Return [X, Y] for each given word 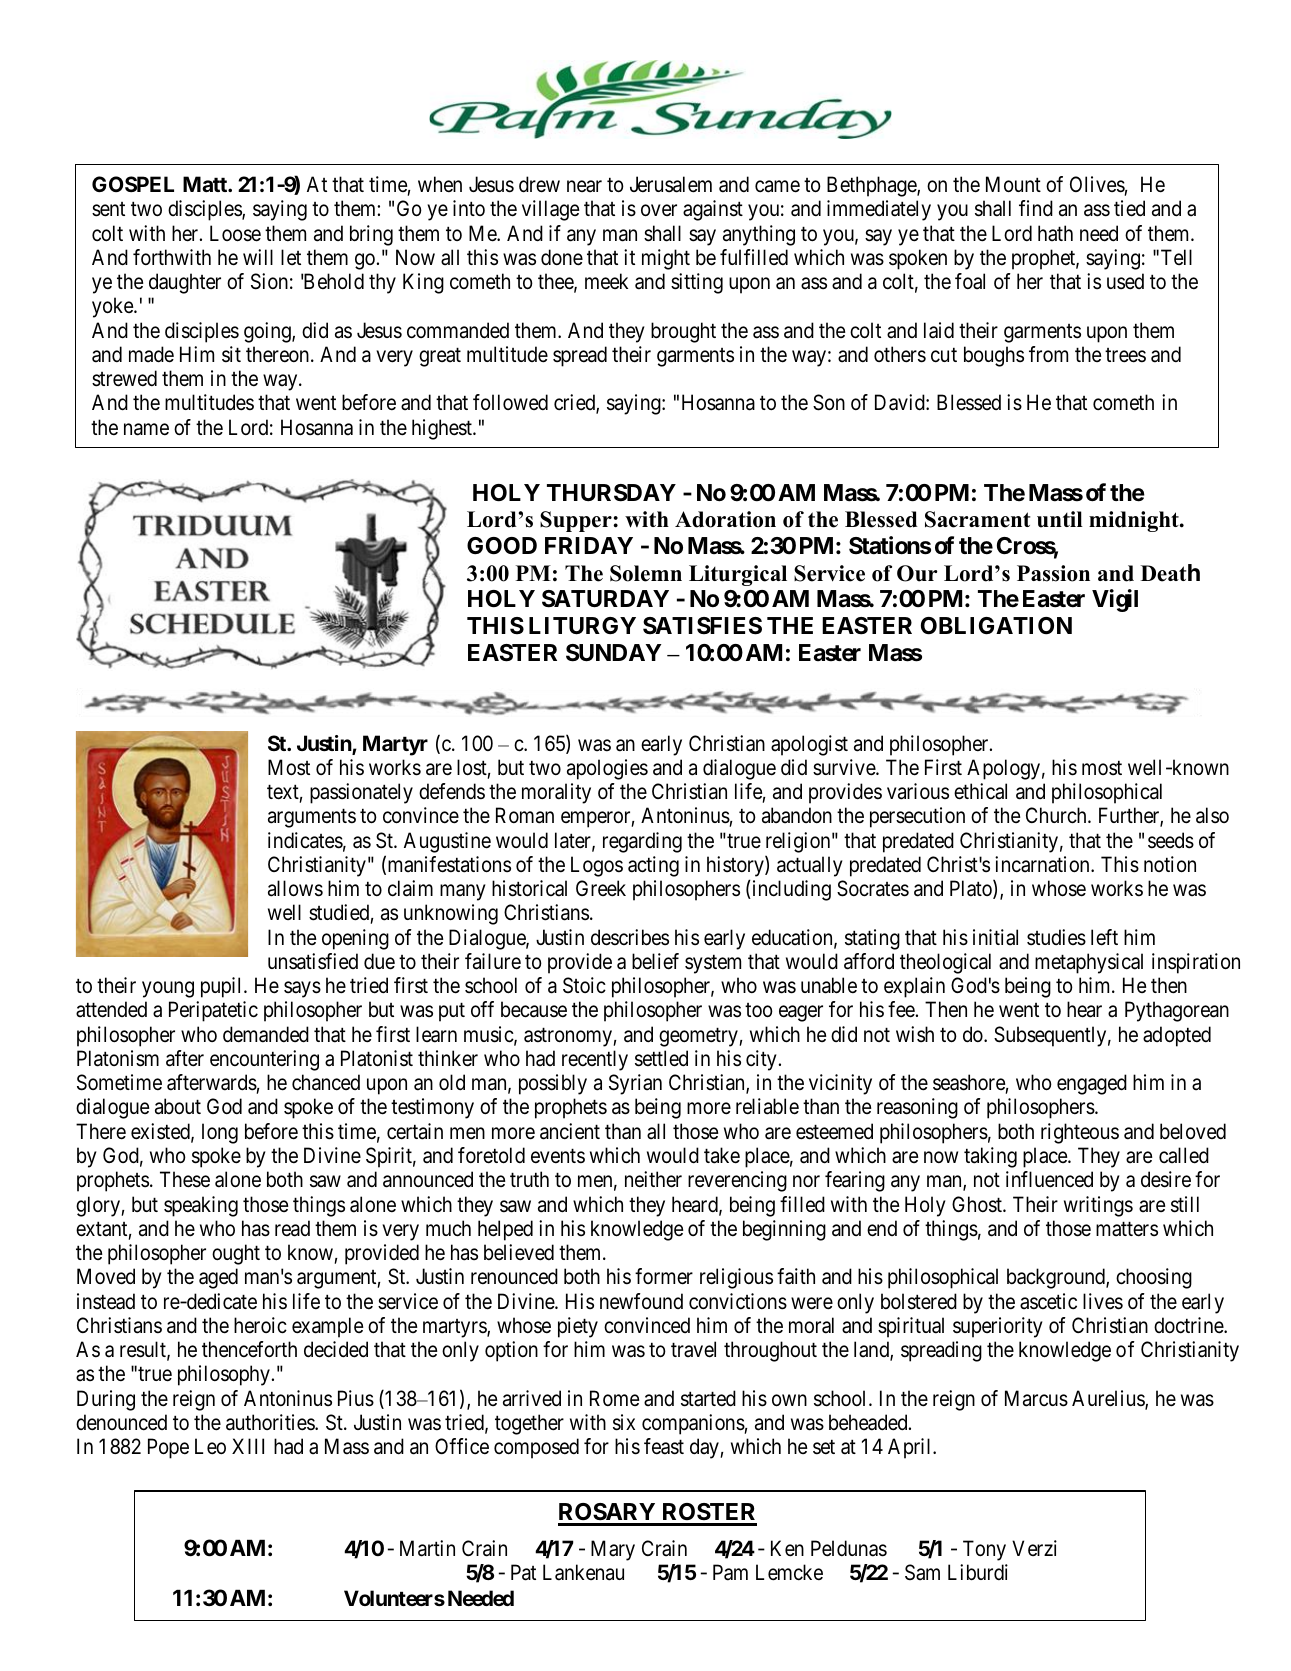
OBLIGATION [996, 626]
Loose [235, 233]
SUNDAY [613, 653]
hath [1055, 233]
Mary [613, 1550]
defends [452, 791]
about [178, 1106]
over [659, 211]
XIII [248, 1446]
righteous [1080, 1133]
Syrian [635, 1084]
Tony [984, 1550]
